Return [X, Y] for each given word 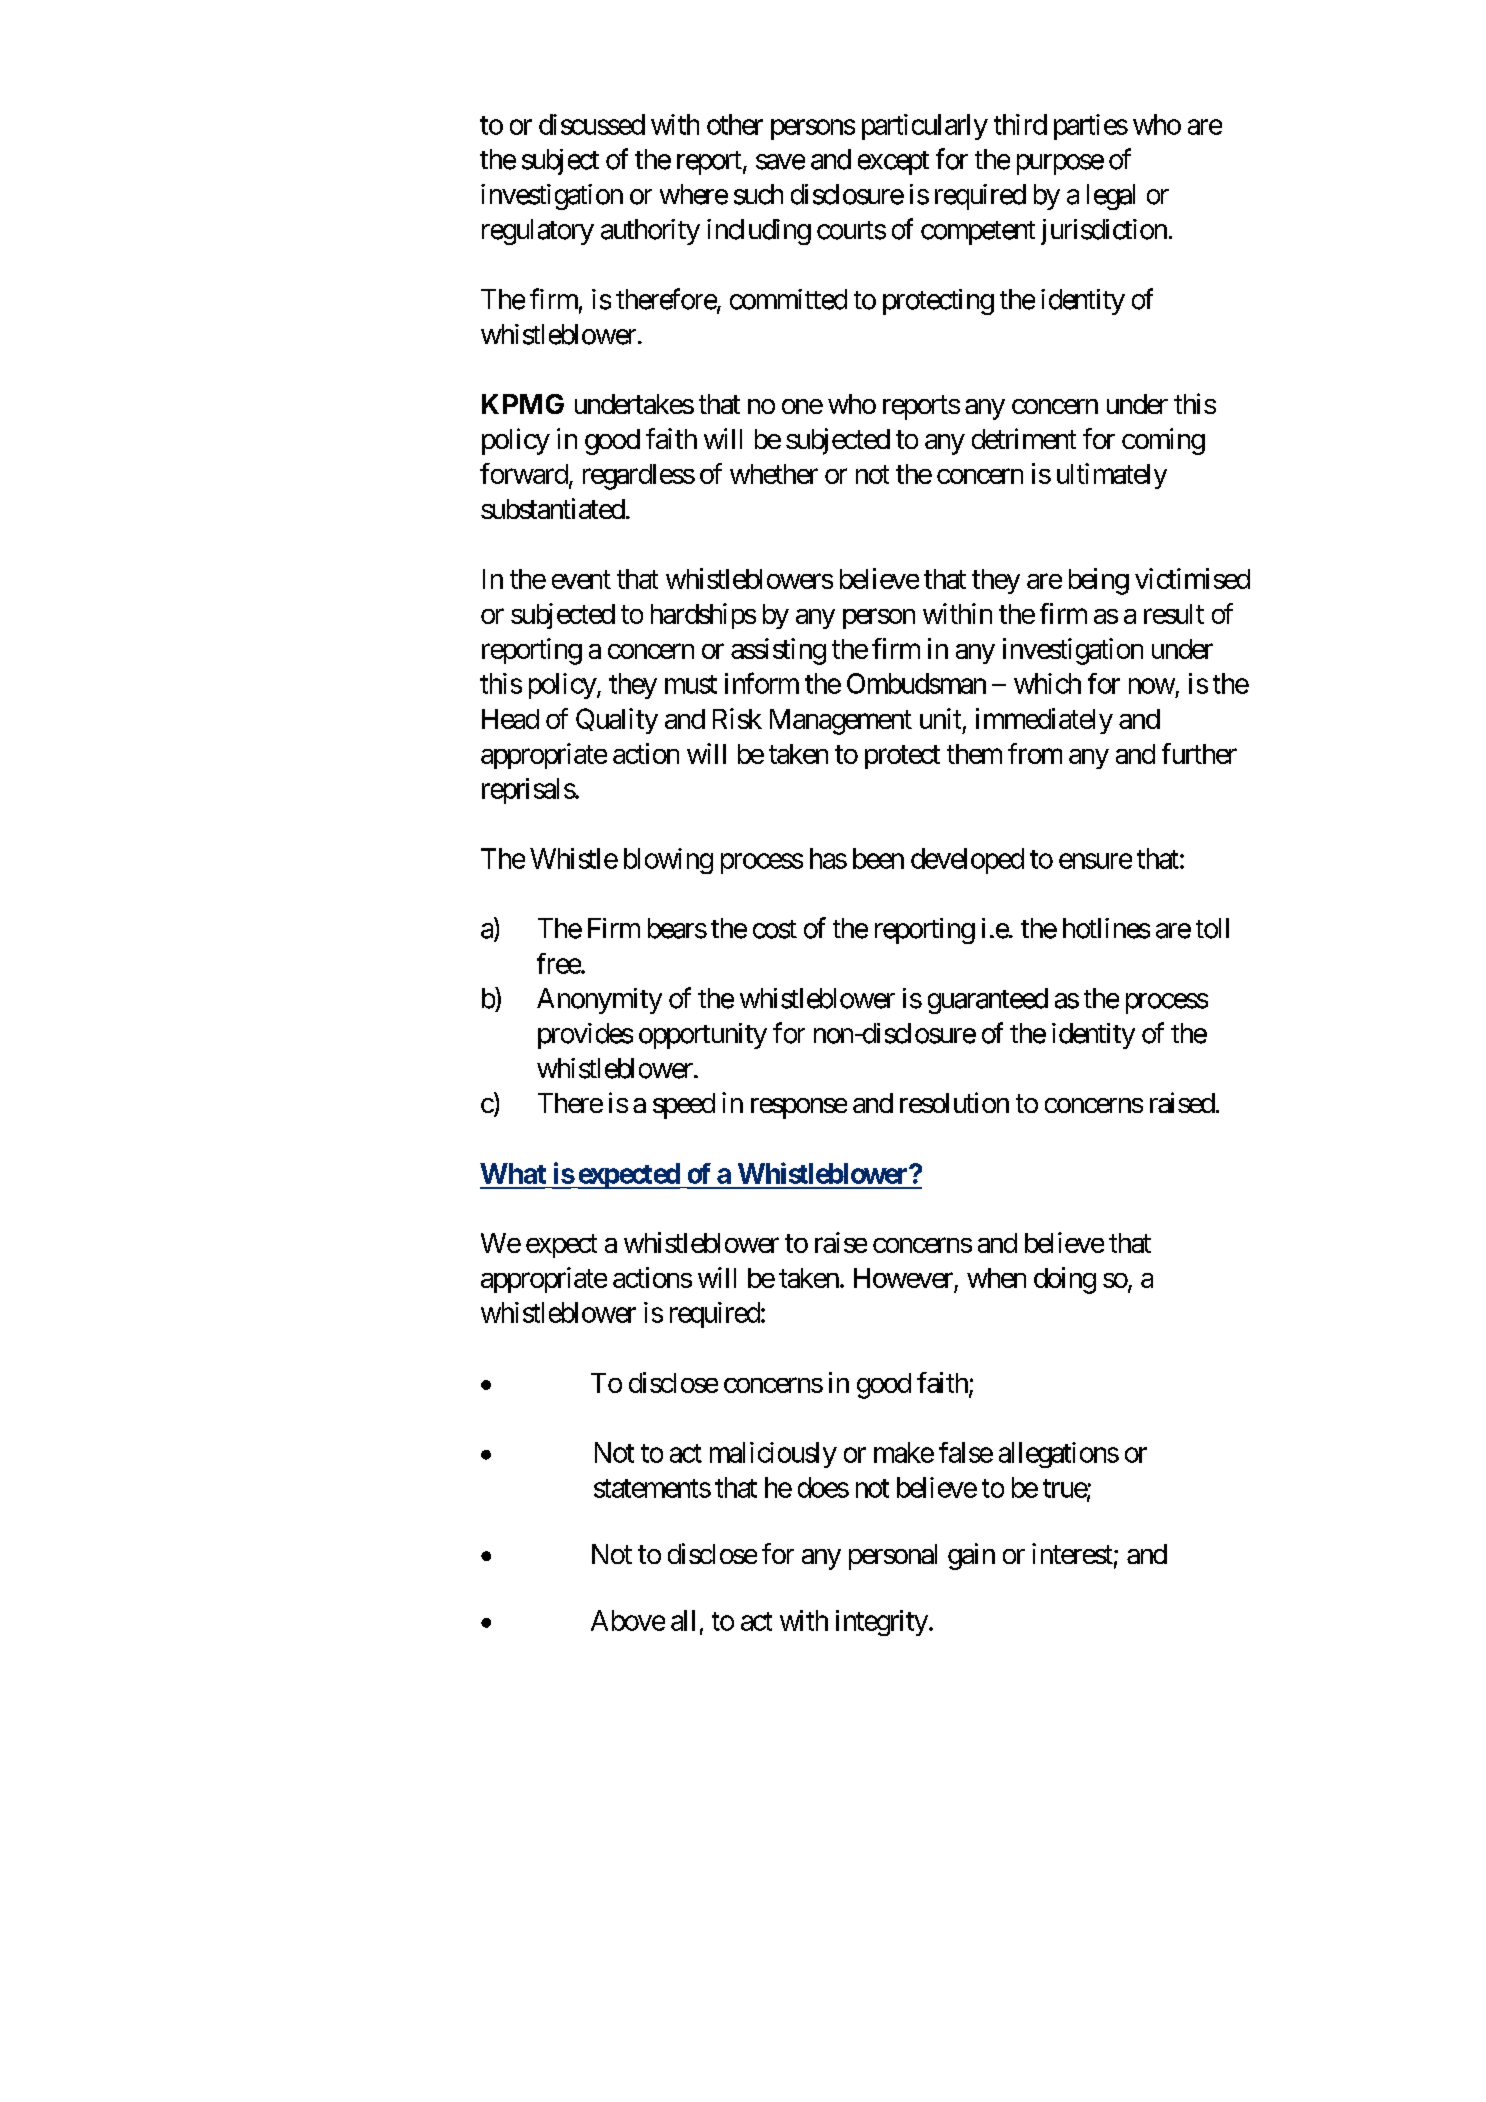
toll [1212, 928]
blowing [668, 861]
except [893, 163]
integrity [882, 1623]
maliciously [773, 1455]
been [878, 858]
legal [1111, 197]
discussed [592, 124]
